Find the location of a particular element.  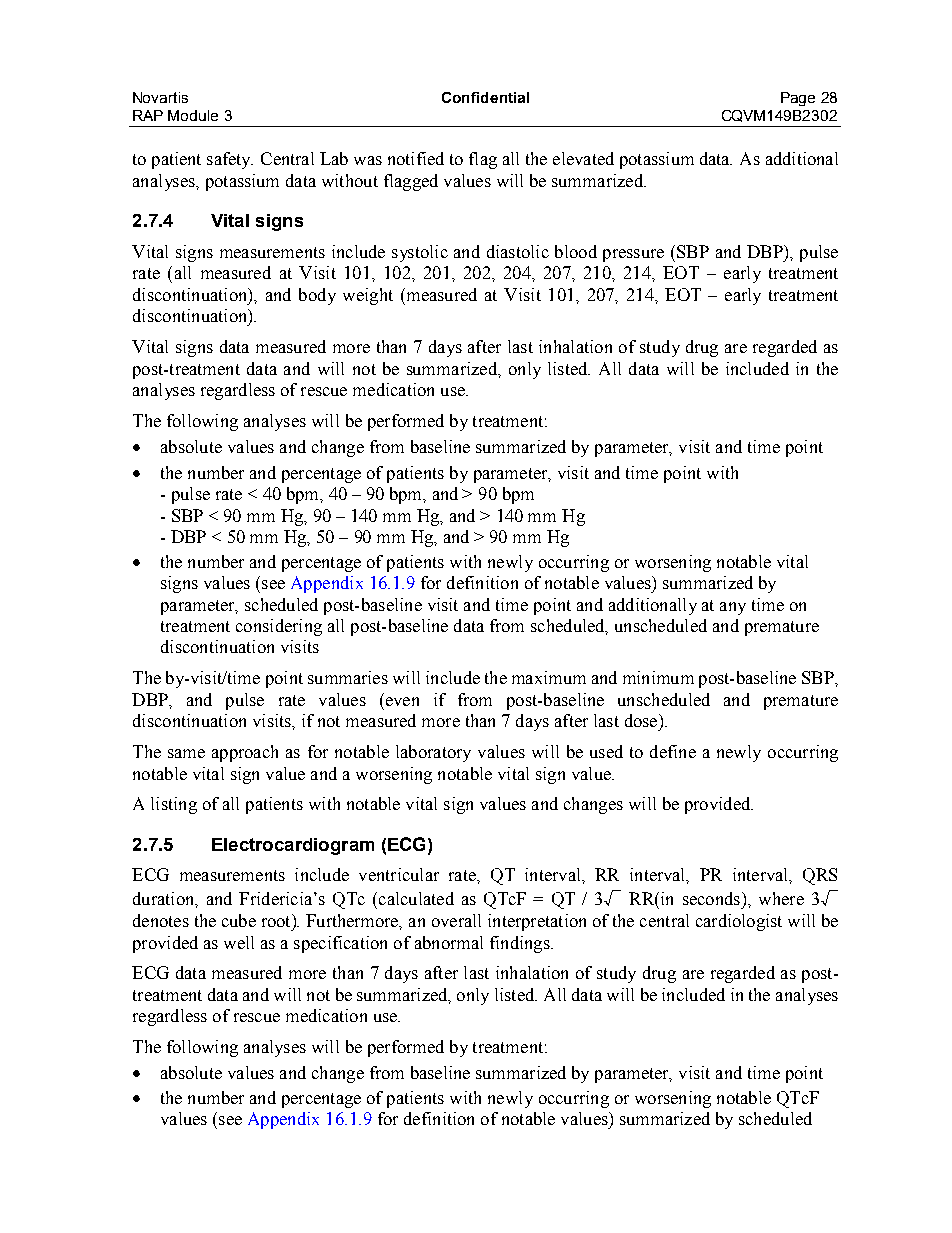

cube is located at coordinates (239, 920).
